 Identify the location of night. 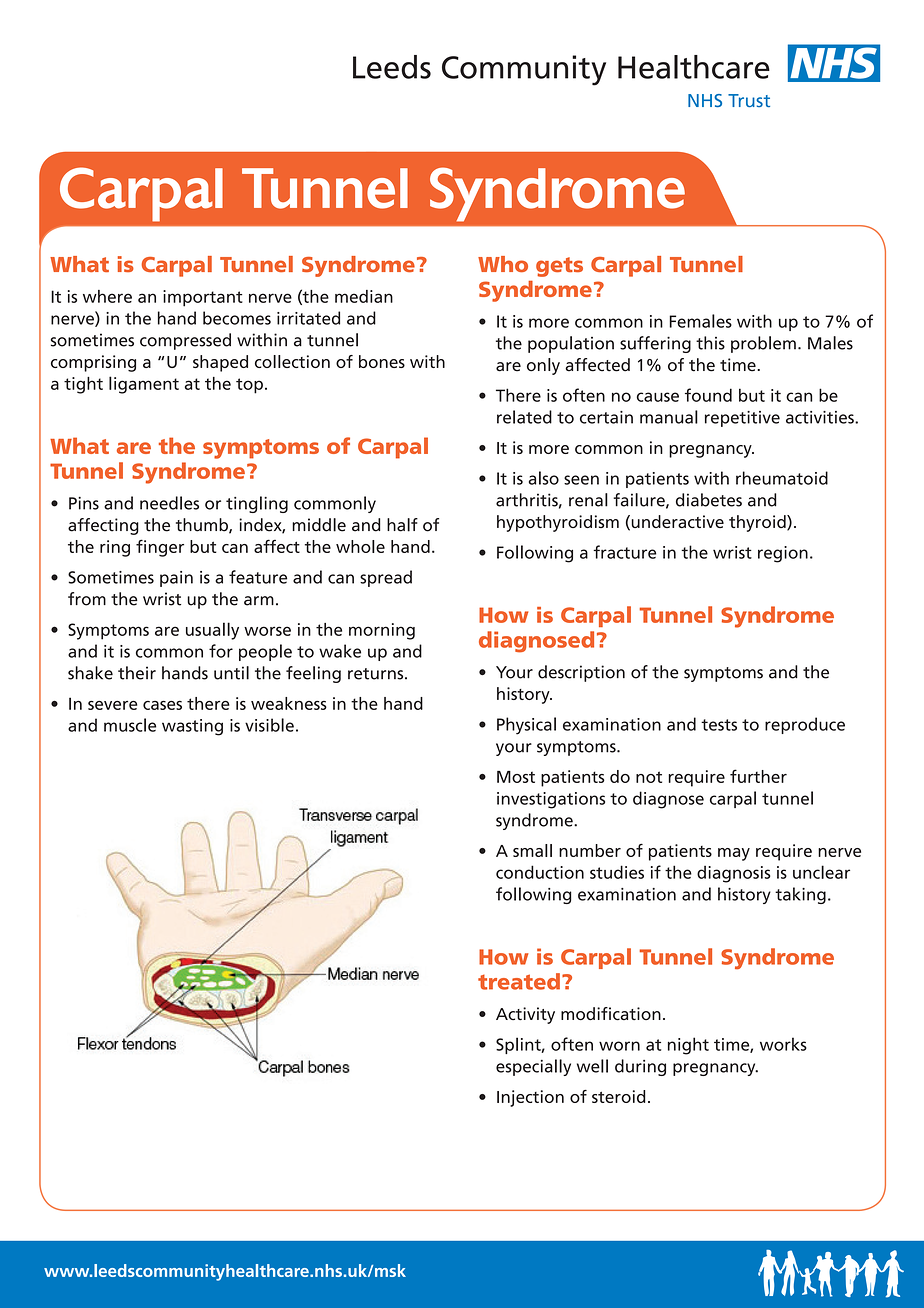
(688, 1046).
